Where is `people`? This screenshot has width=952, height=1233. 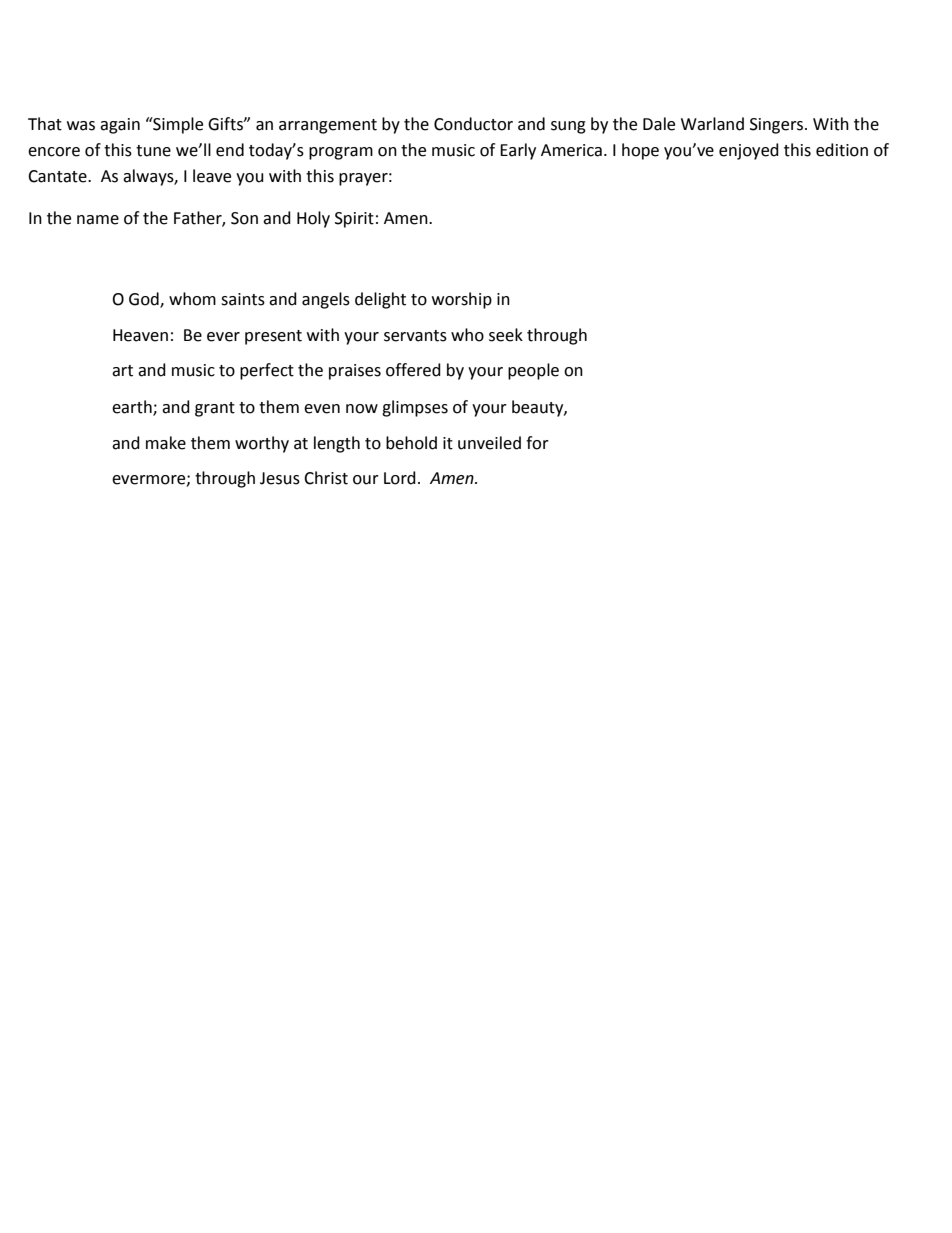
people is located at coordinates (533, 371).
